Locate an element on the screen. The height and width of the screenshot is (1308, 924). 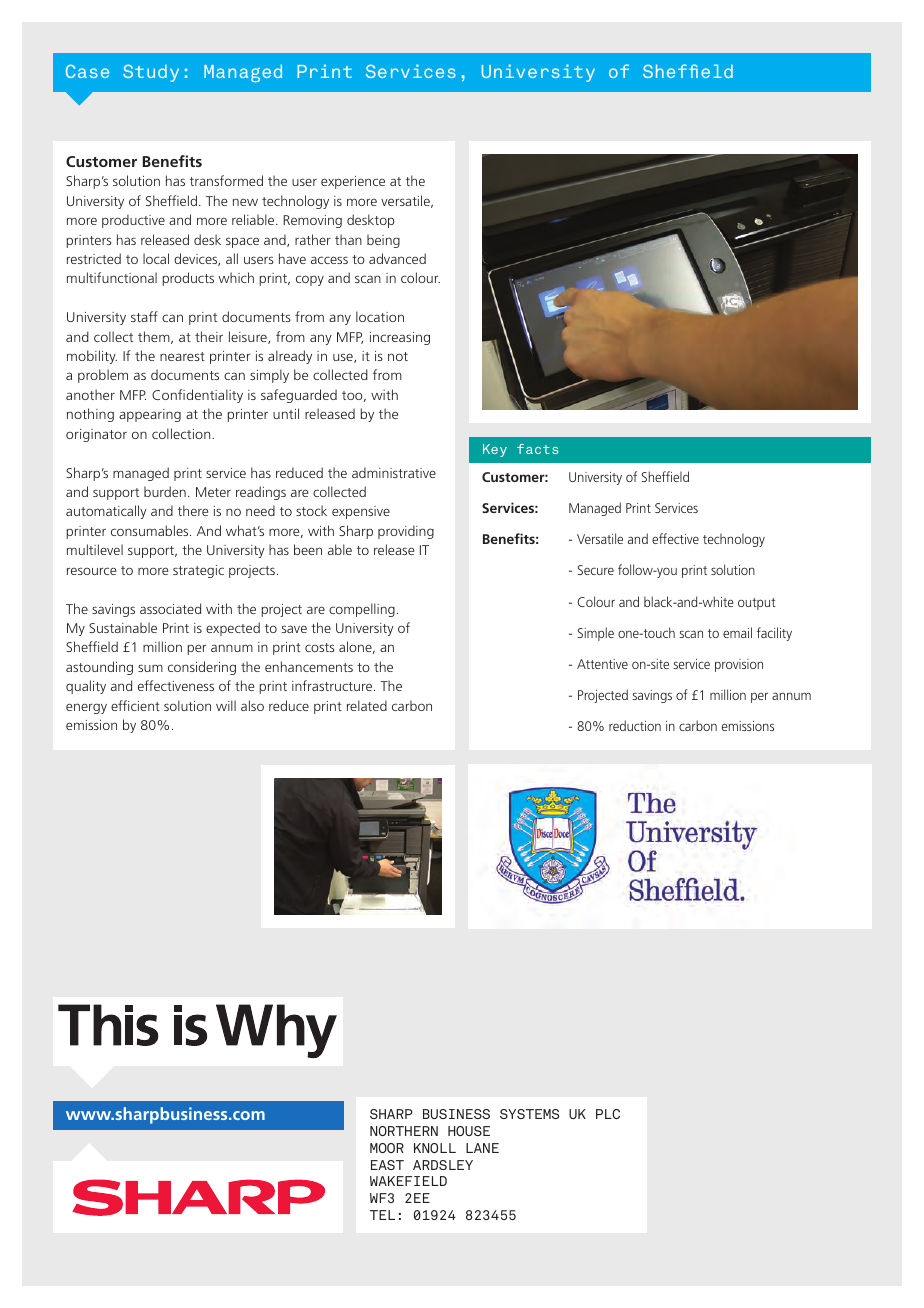
increasing is located at coordinates (400, 338).
